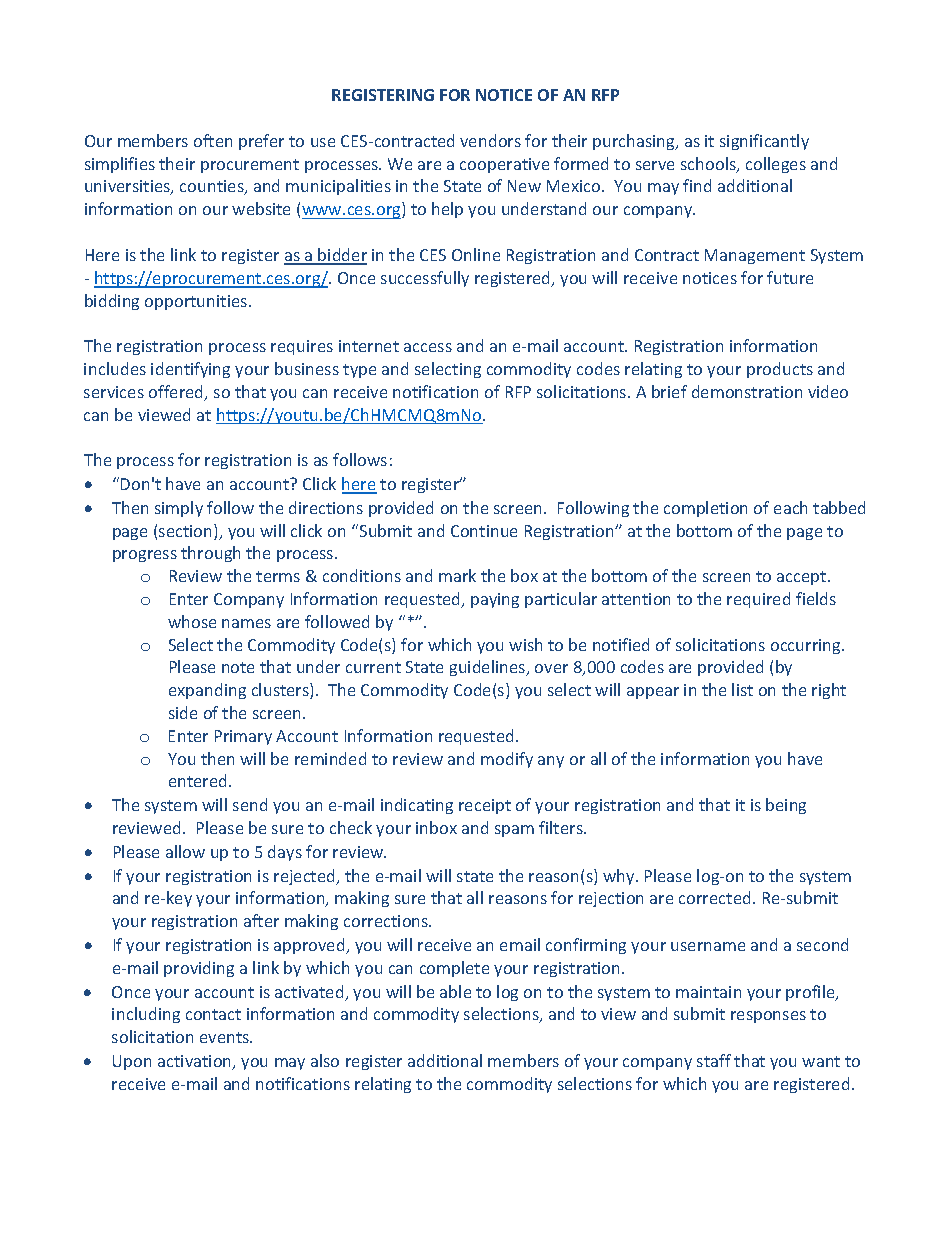  I want to click on allow, so click(185, 851).
